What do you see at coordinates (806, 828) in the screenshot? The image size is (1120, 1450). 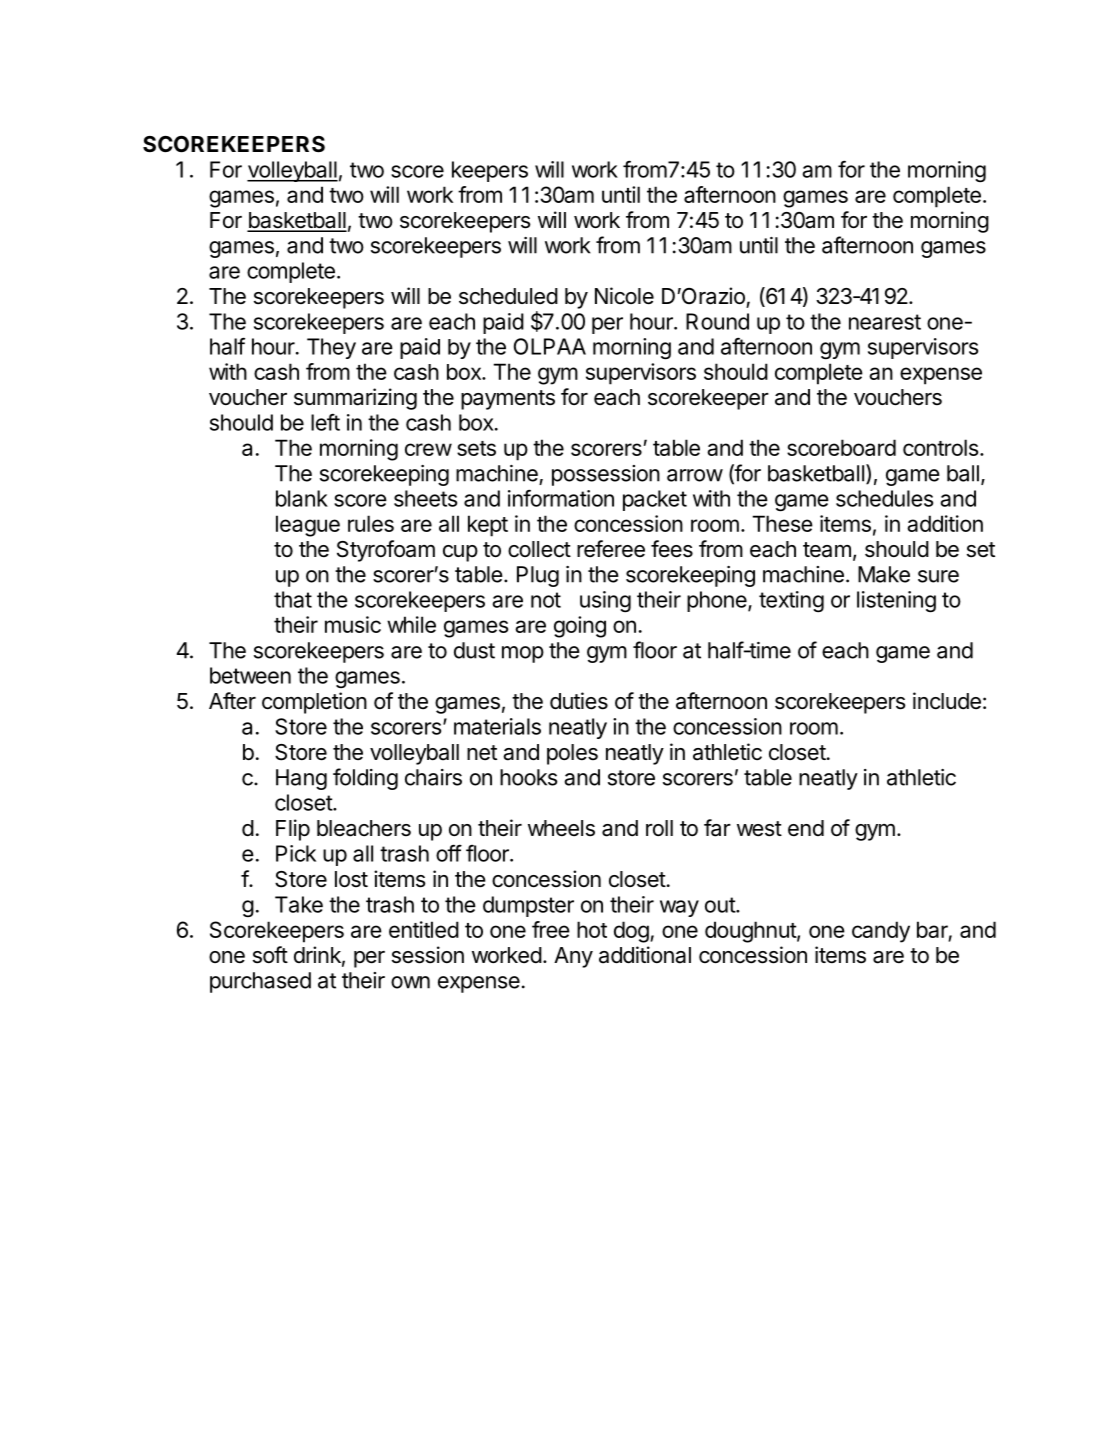 I see `end` at bounding box center [806, 828].
